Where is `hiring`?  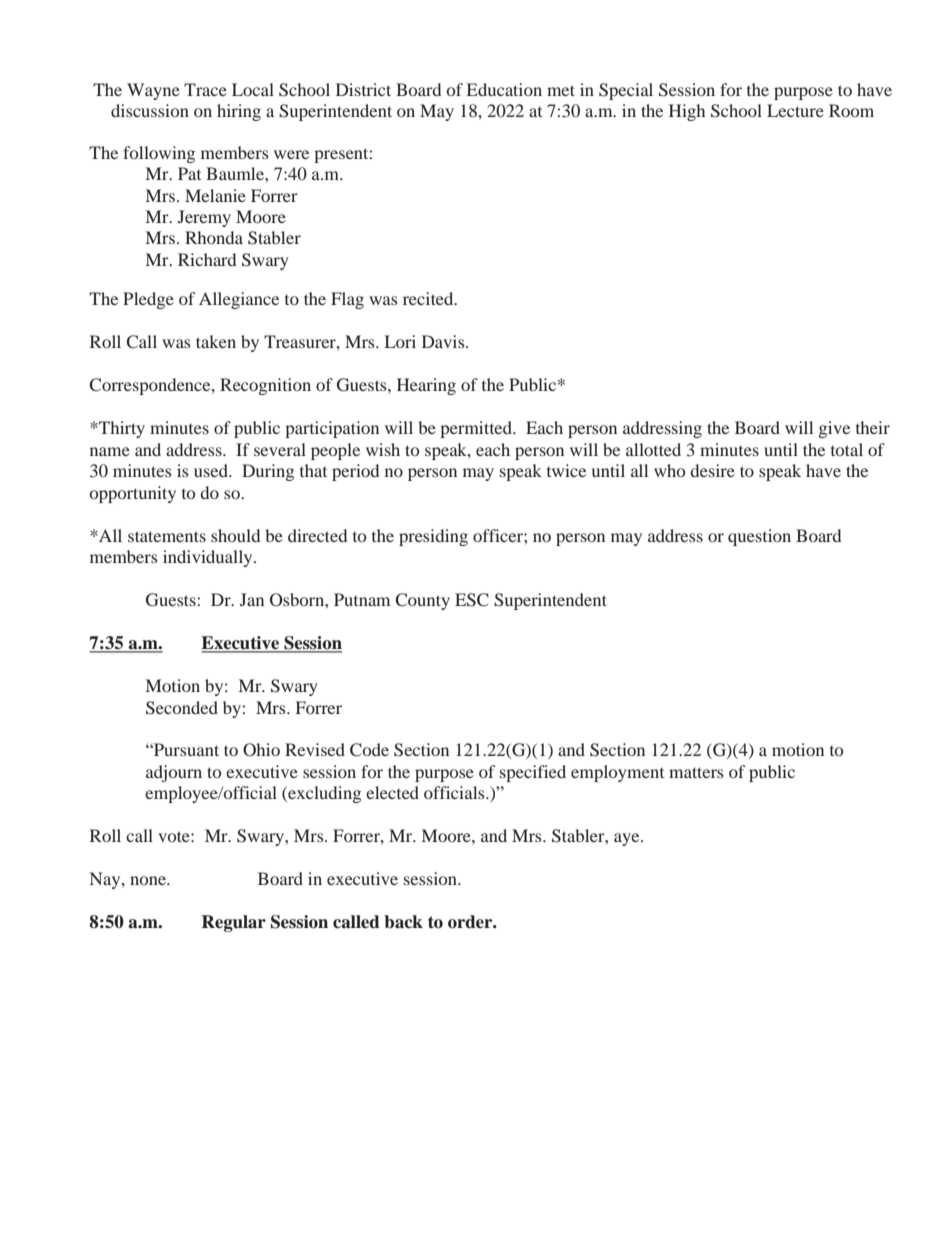 hiring is located at coordinates (239, 112).
